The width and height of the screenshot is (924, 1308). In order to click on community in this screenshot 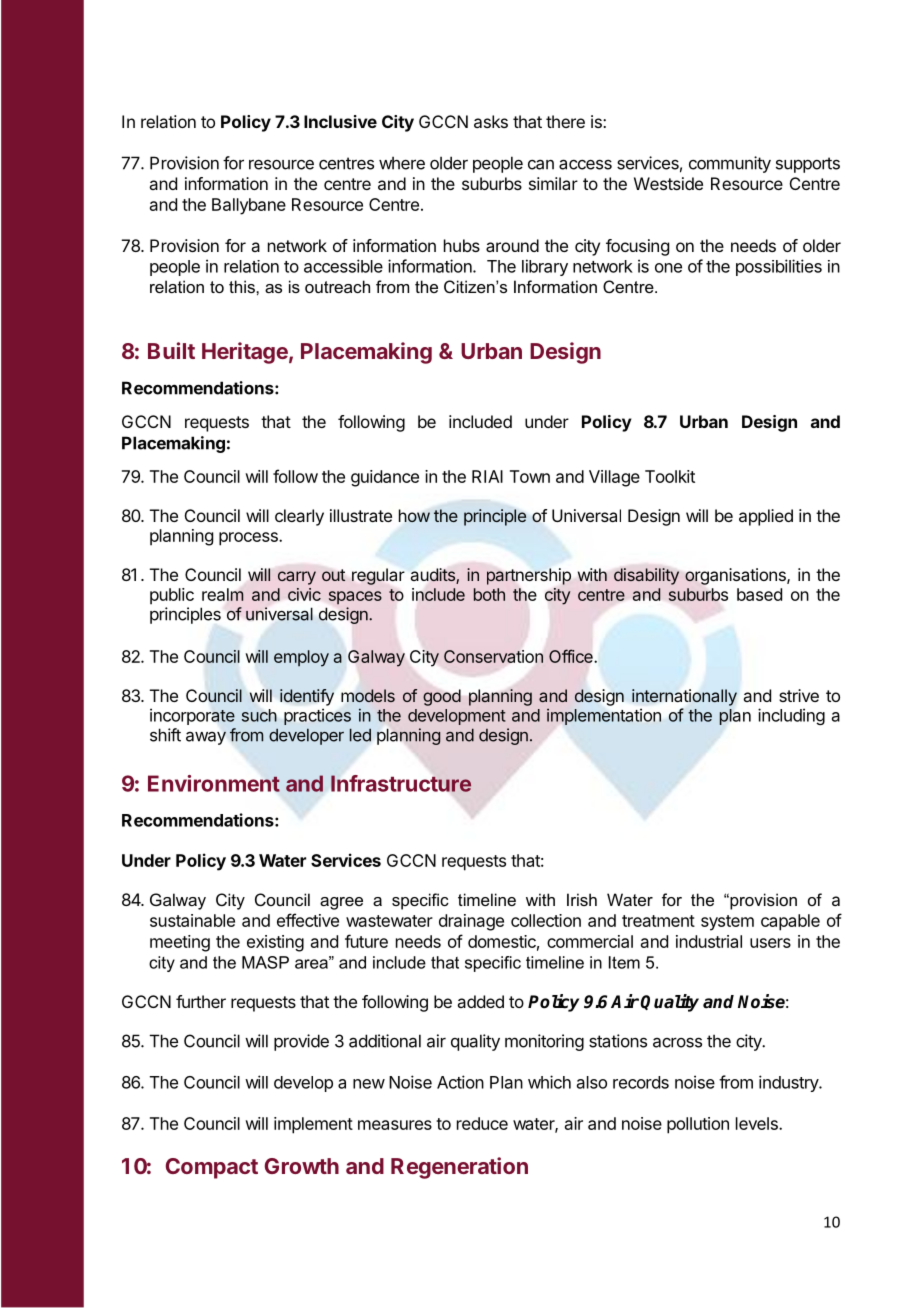, I will do `click(730, 164)`.
